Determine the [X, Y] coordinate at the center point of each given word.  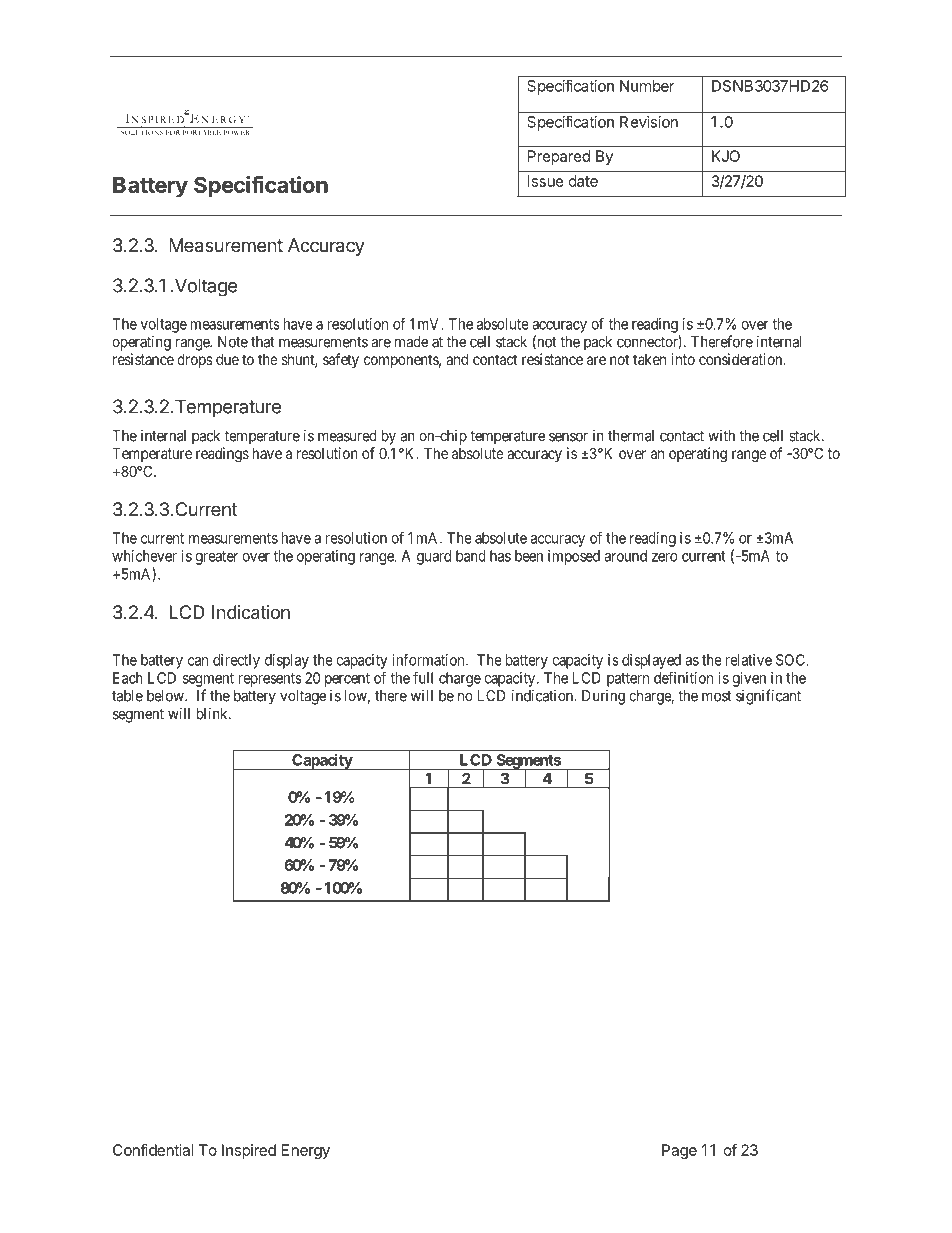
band [471, 556]
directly [236, 661]
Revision [649, 122]
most [717, 696]
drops [195, 360]
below [166, 696]
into [683, 359]
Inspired [249, 1151]
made [411, 342]
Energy [306, 1151]
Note [233, 342]
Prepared [559, 157]
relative [749, 660]
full [423, 677]
